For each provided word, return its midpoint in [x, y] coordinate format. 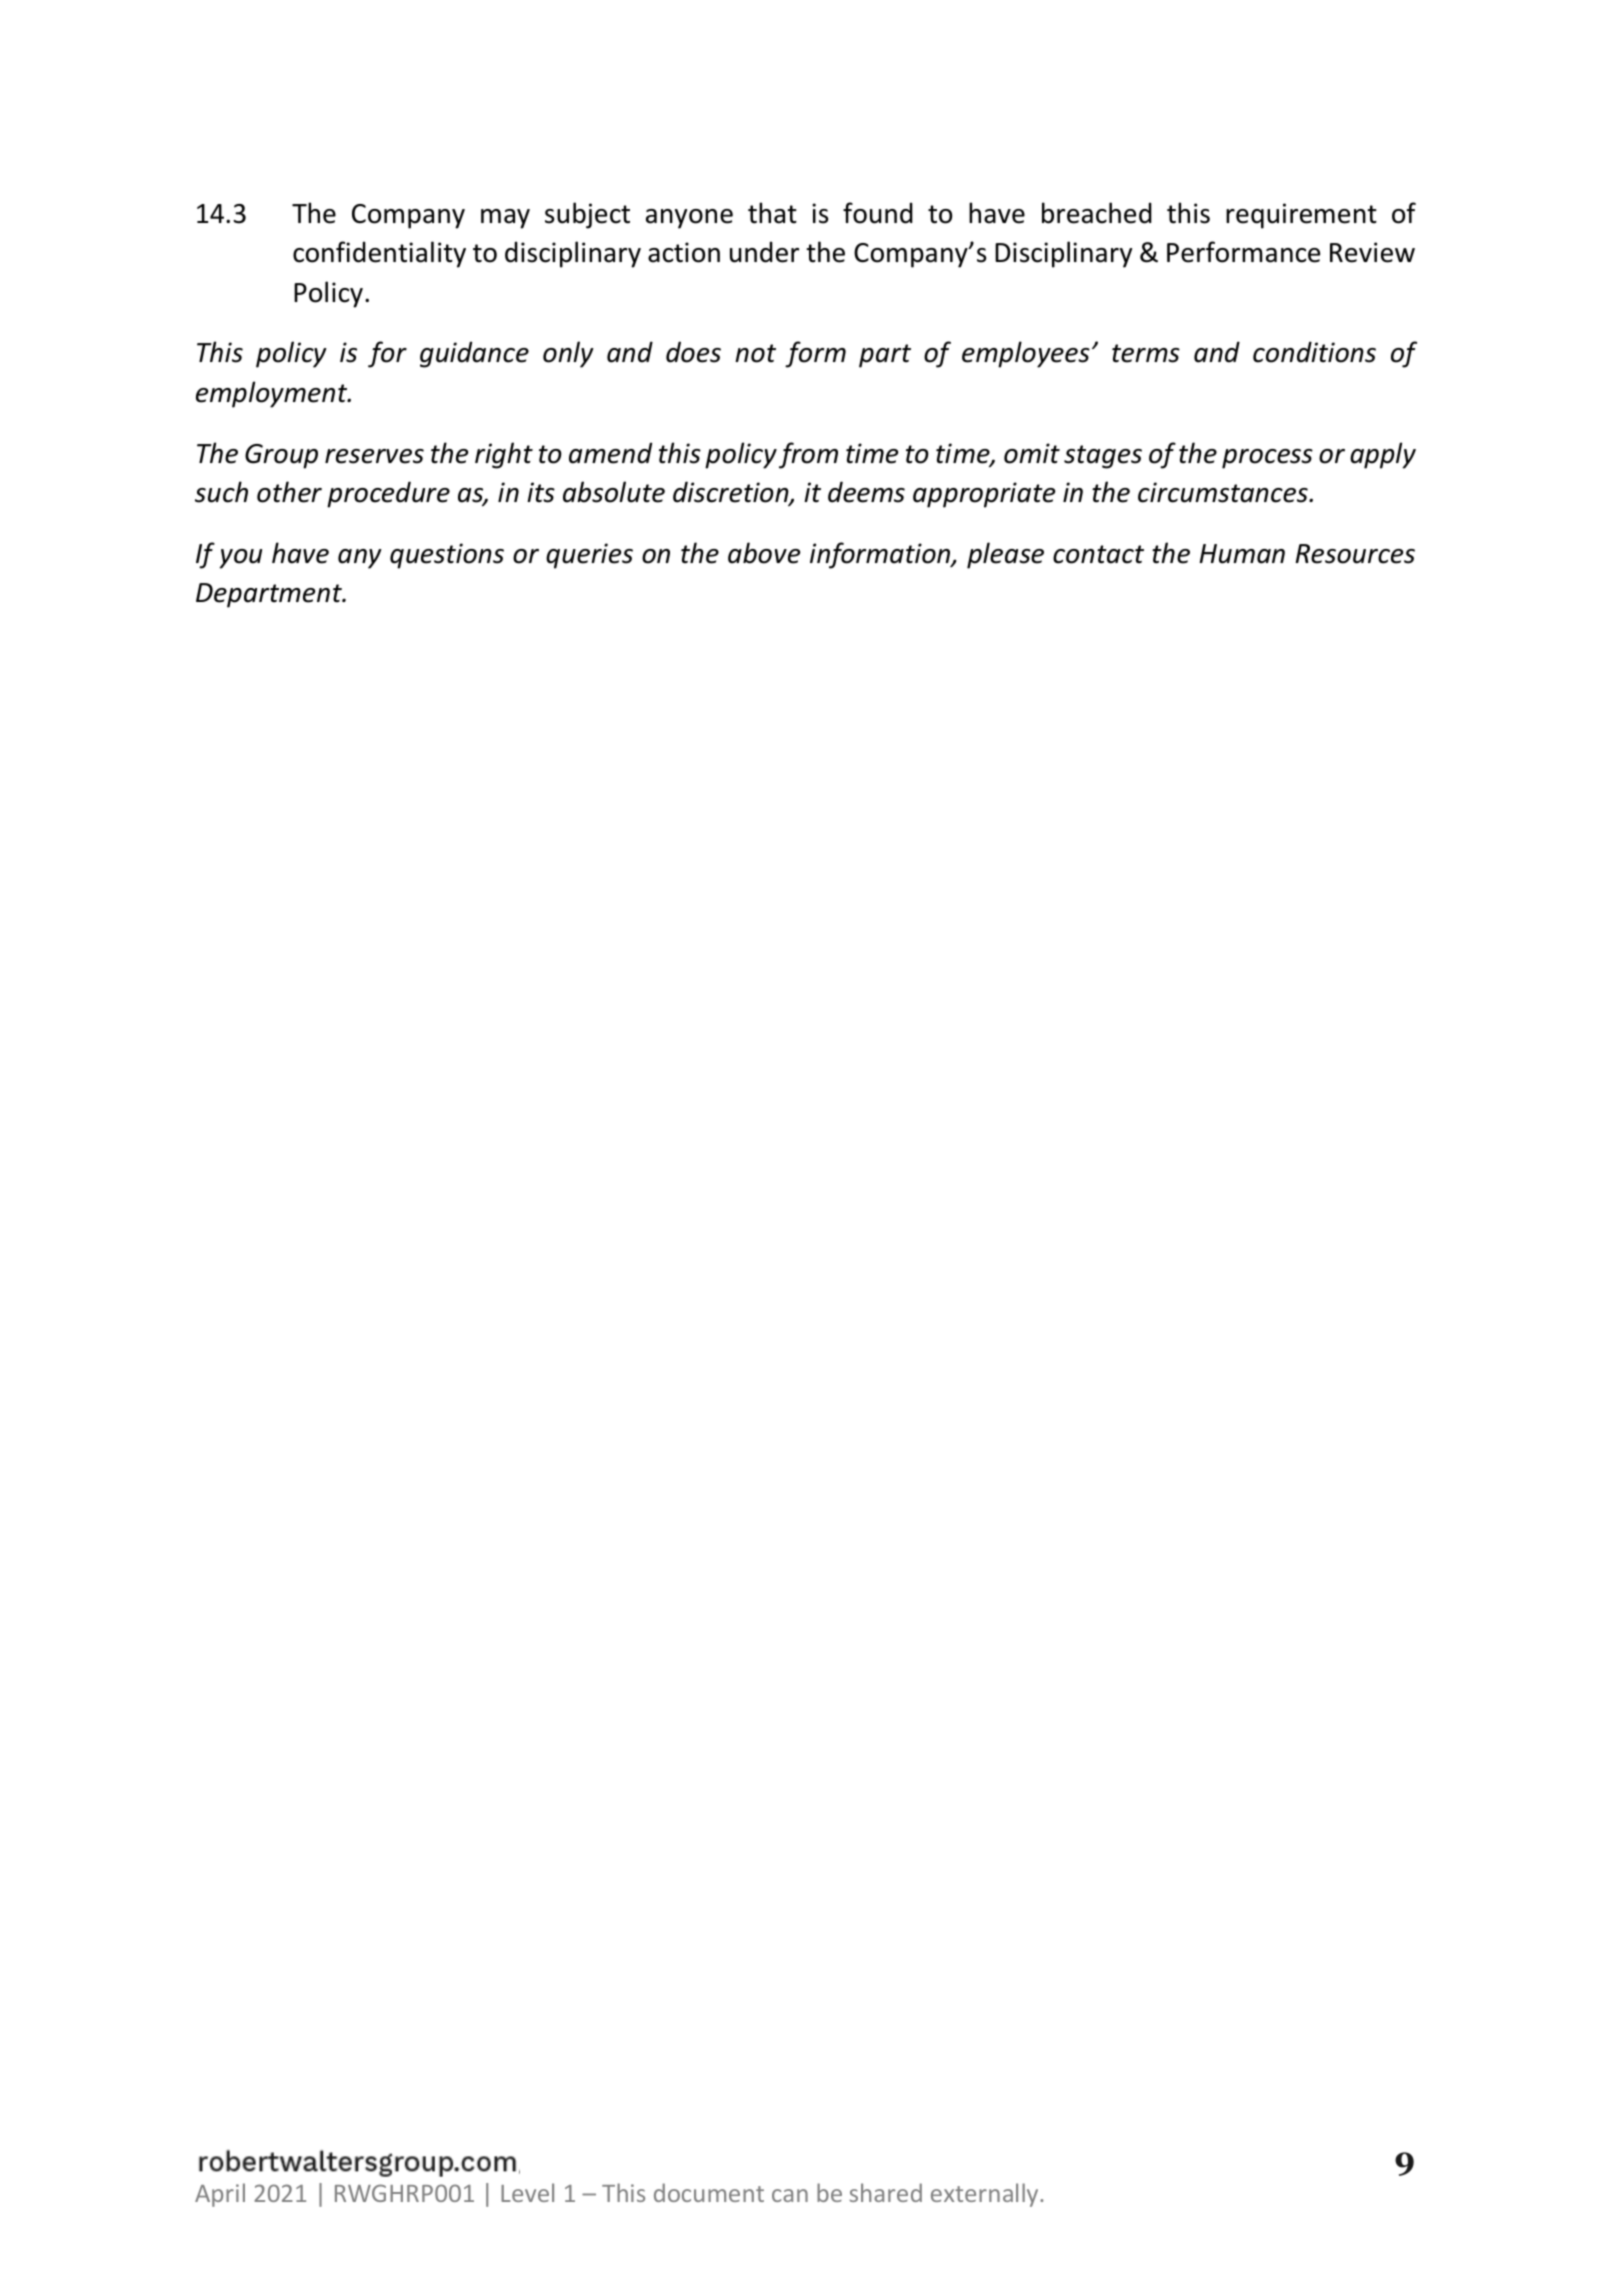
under [764, 252]
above [764, 553]
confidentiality [379, 254]
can [790, 2195]
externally [986, 2195]
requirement [1301, 216]
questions [447, 556]
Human [1242, 554]
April [220, 2195]
